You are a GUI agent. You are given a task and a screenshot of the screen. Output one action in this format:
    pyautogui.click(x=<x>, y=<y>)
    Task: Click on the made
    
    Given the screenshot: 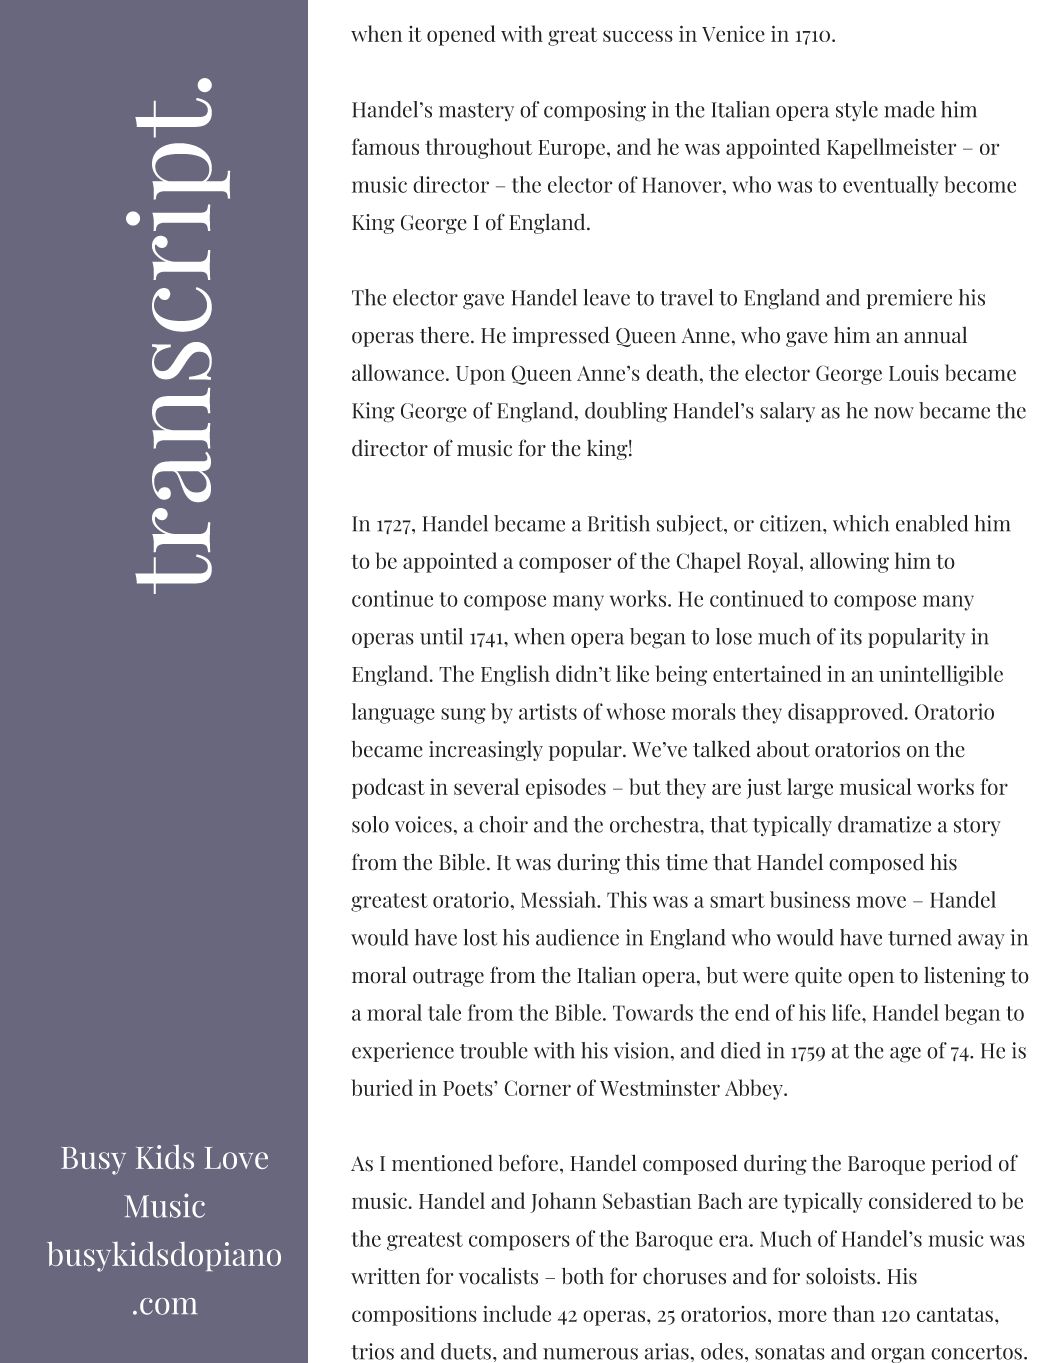 What is the action you would take?
    pyautogui.click(x=909, y=109)
